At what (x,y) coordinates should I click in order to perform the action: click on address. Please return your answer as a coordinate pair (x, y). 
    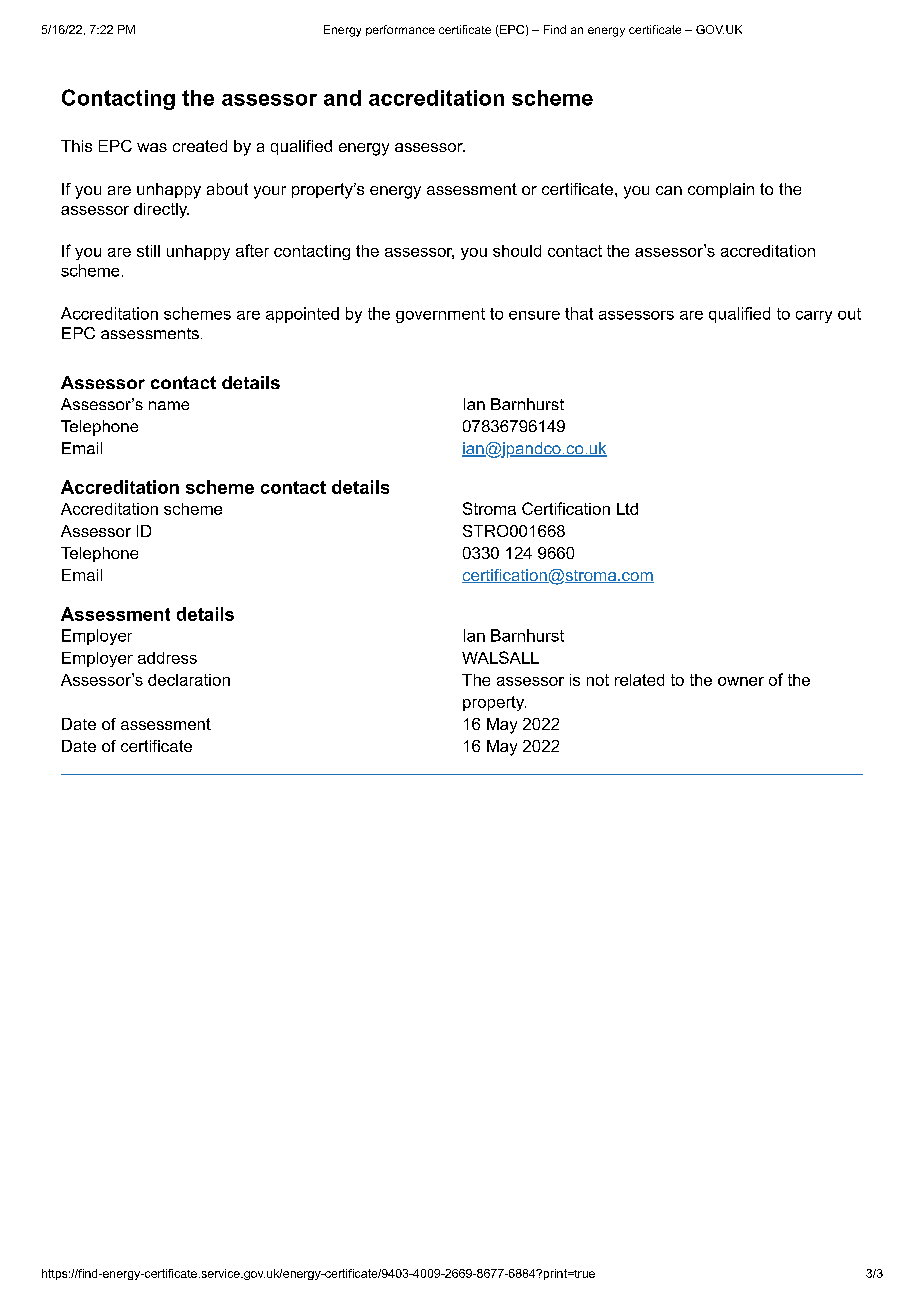
    Looking at the image, I should click on (167, 658).
